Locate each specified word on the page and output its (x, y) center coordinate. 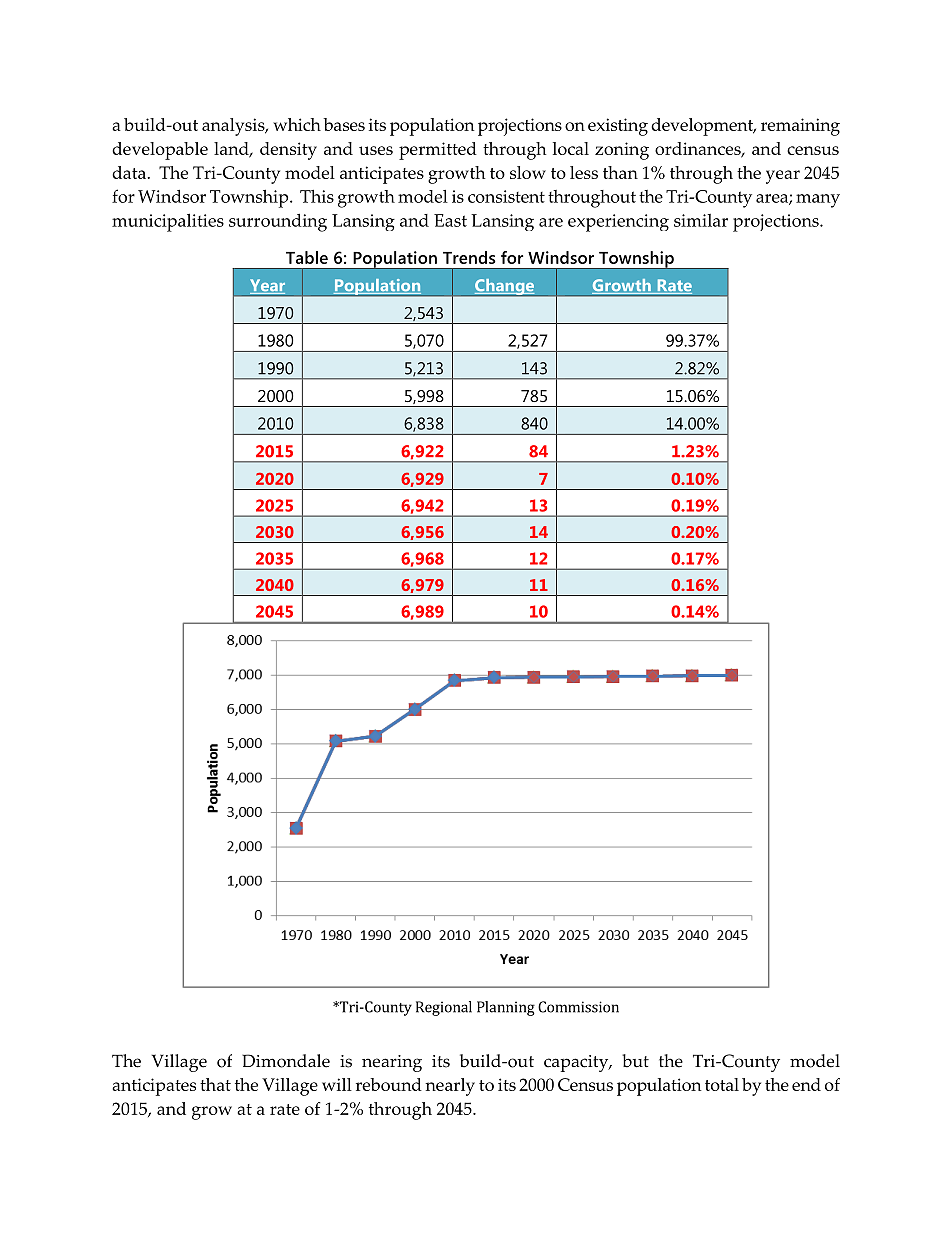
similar (701, 220)
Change (505, 287)
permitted (438, 151)
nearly (450, 1087)
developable (160, 151)
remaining (800, 127)
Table (307, 257)
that (215, 1084)
